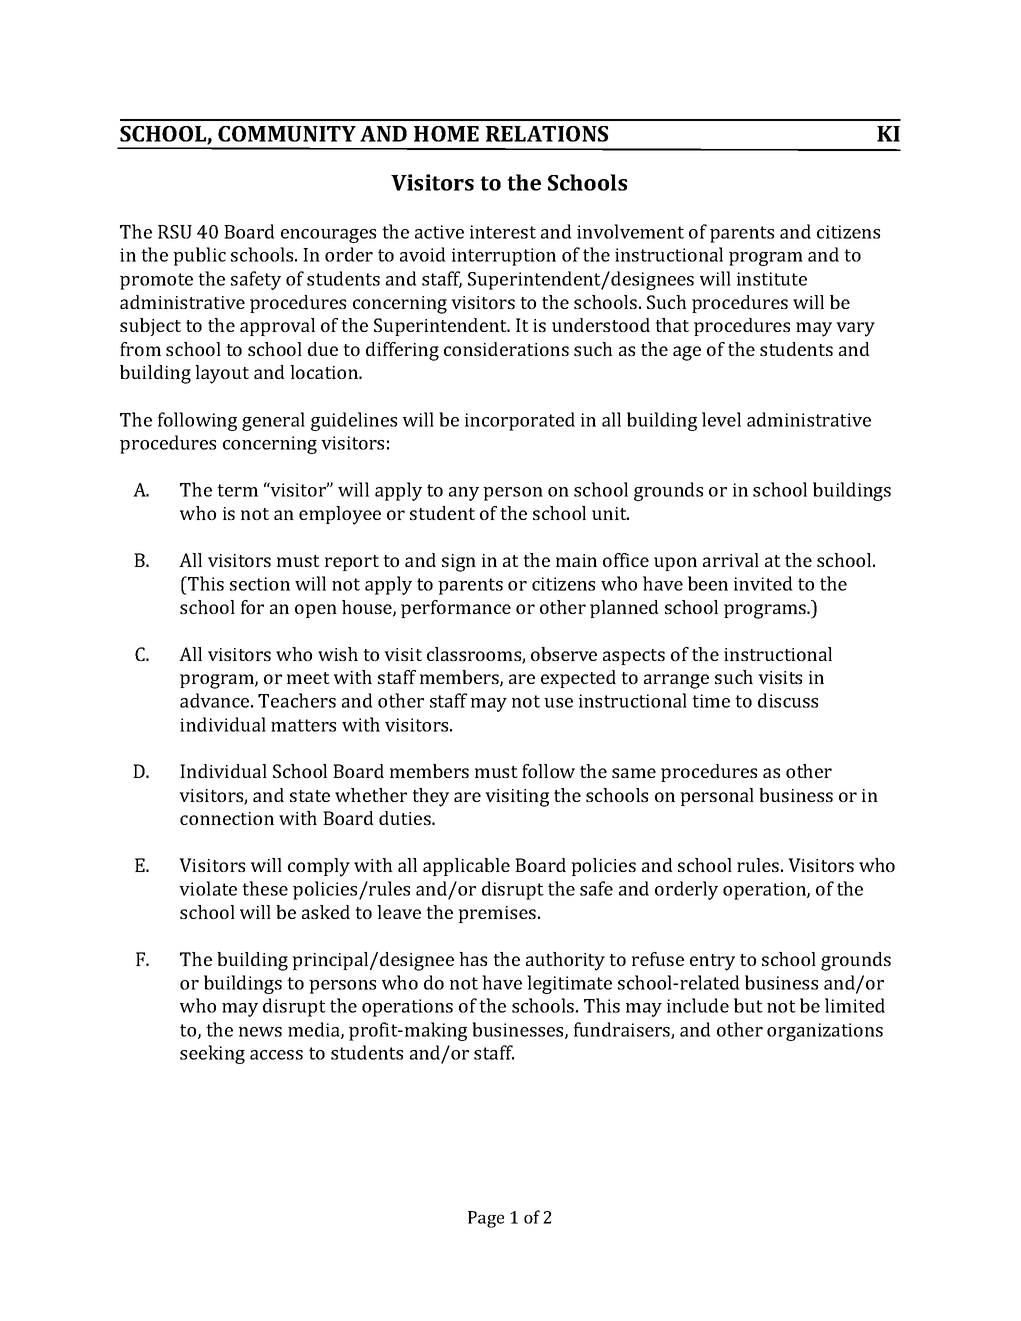 This screenshot has height=1321, width=1021. I want to click on organizations, so click(825, 1032).
